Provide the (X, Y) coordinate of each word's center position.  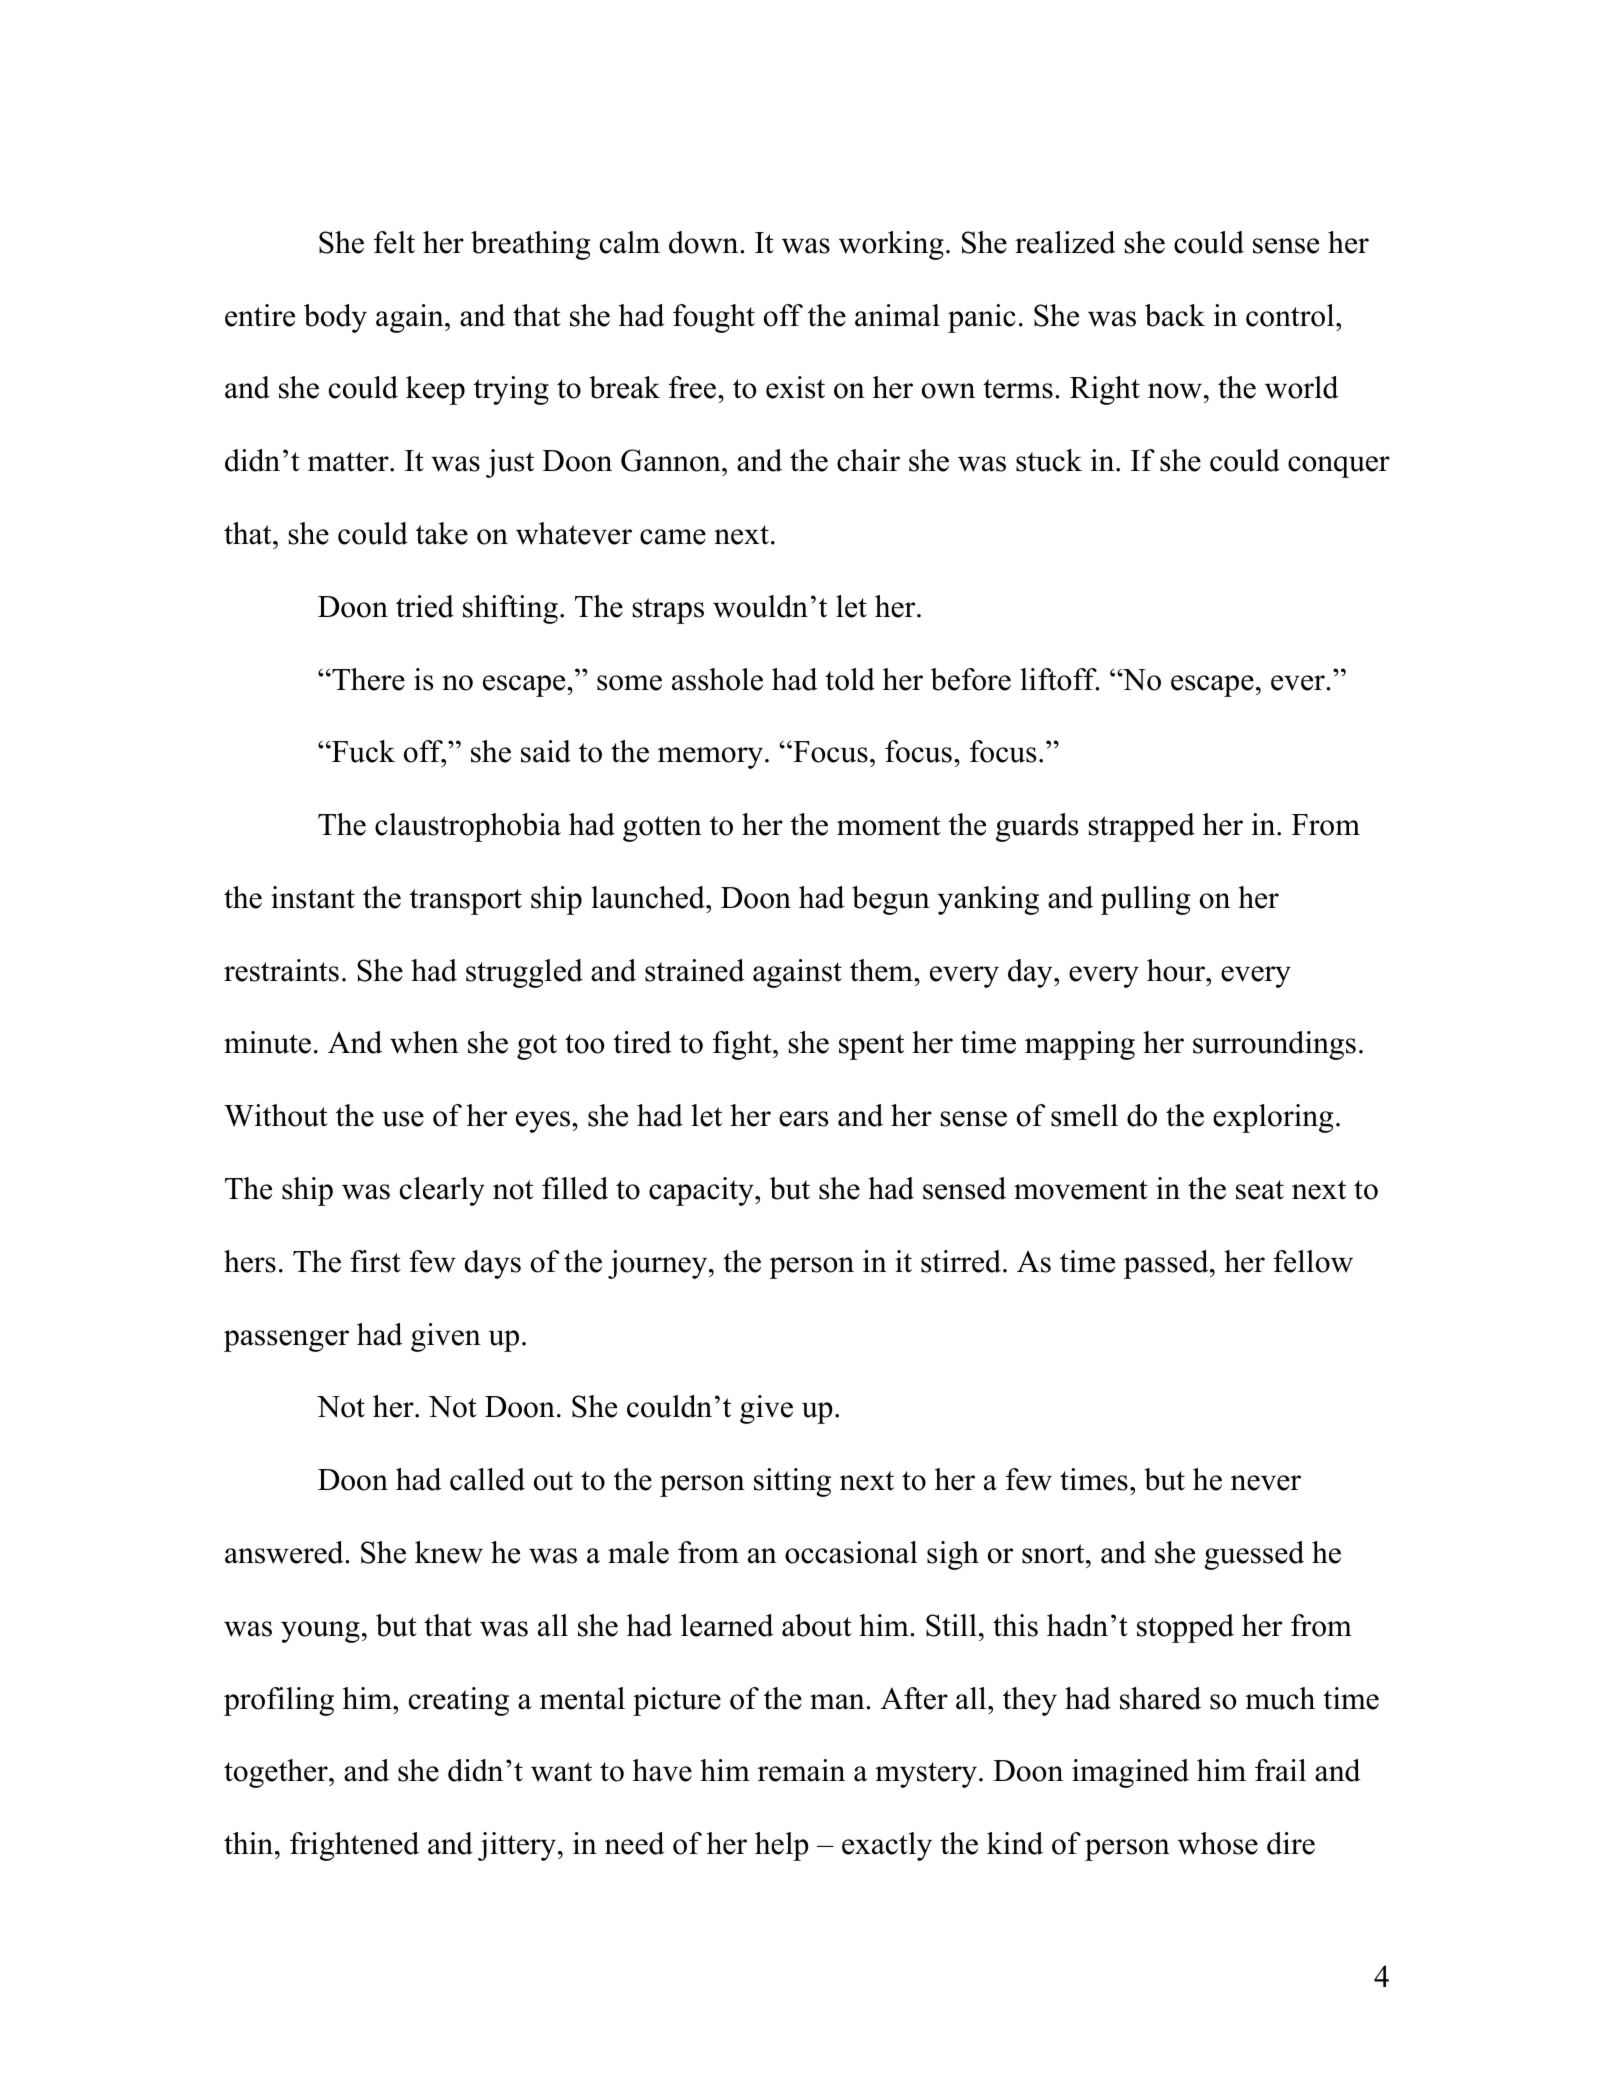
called (487, 1479)
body (335, 318)
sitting (792, 1482)
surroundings (1274, 1045)
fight (743, 1045)
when (424, 1042)
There (367, 679)
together (277, 1773)
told (850, 679)
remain (801, 1770)
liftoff (1060, 679)
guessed (1254, 1555)
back (1175, 315)
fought (714, 318)
